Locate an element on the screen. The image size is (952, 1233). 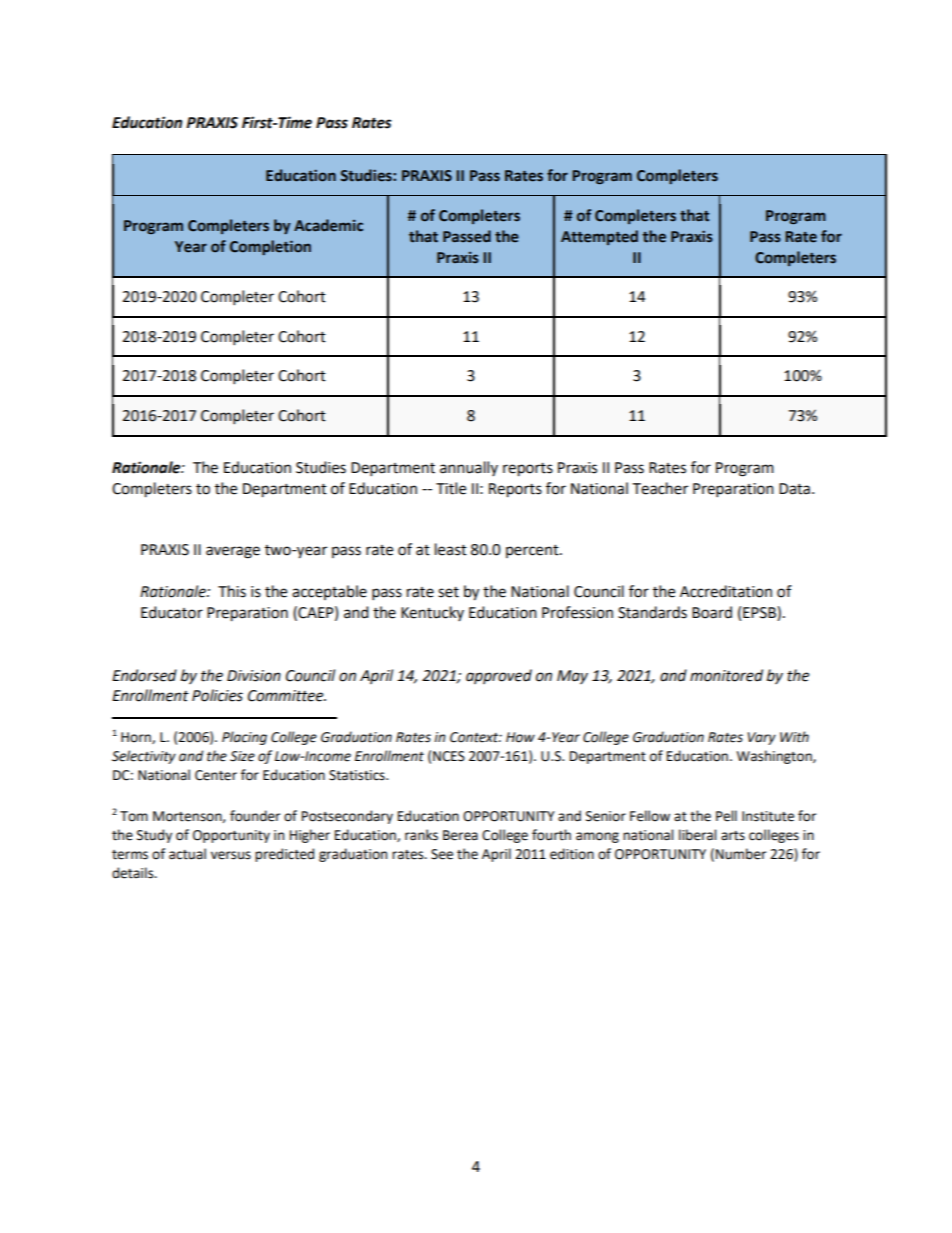
Number is located at coordinates (741, 854).
